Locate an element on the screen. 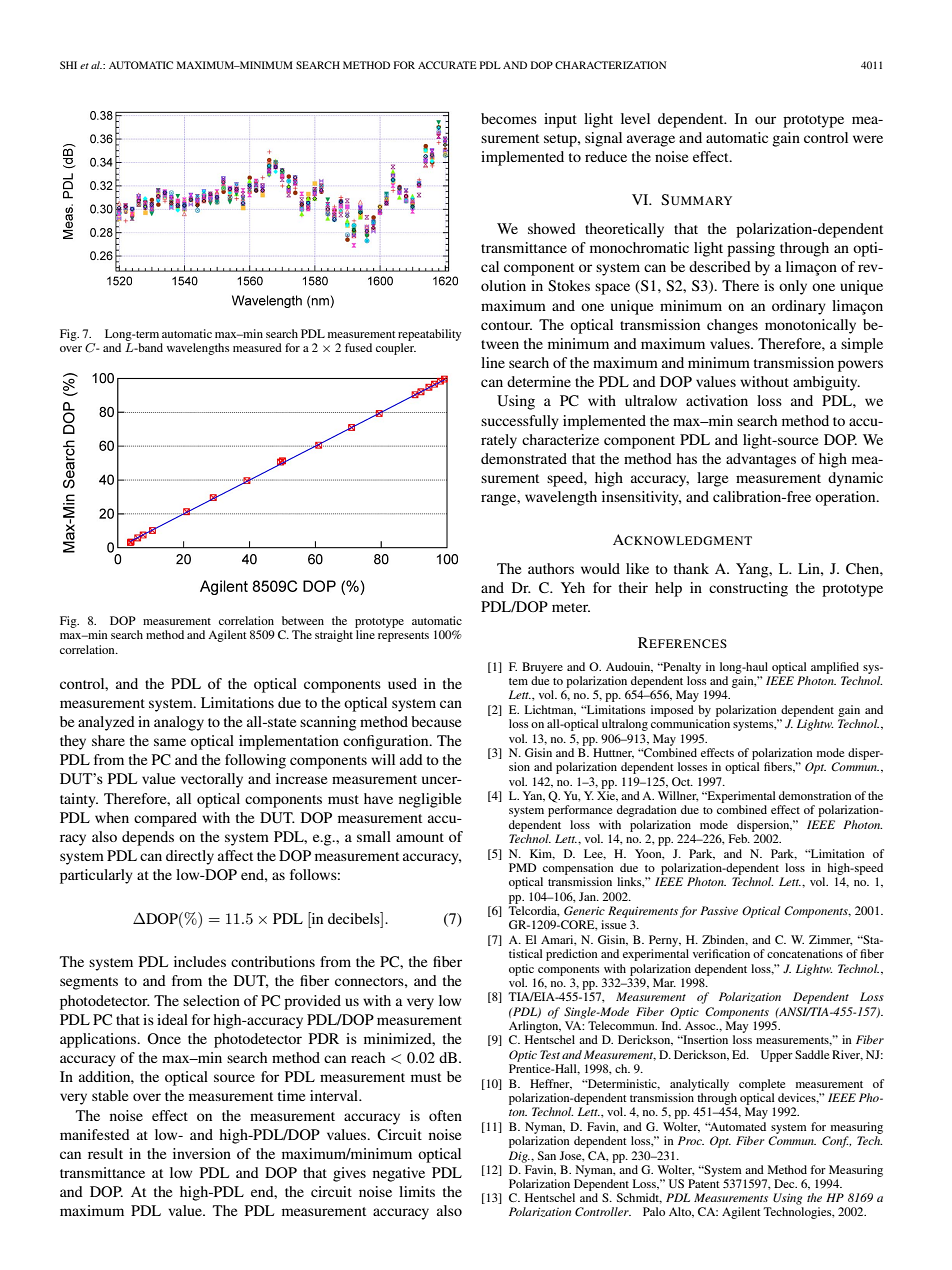 The image size is (952, 1270). SHI is located at coordinates (68, 65).
